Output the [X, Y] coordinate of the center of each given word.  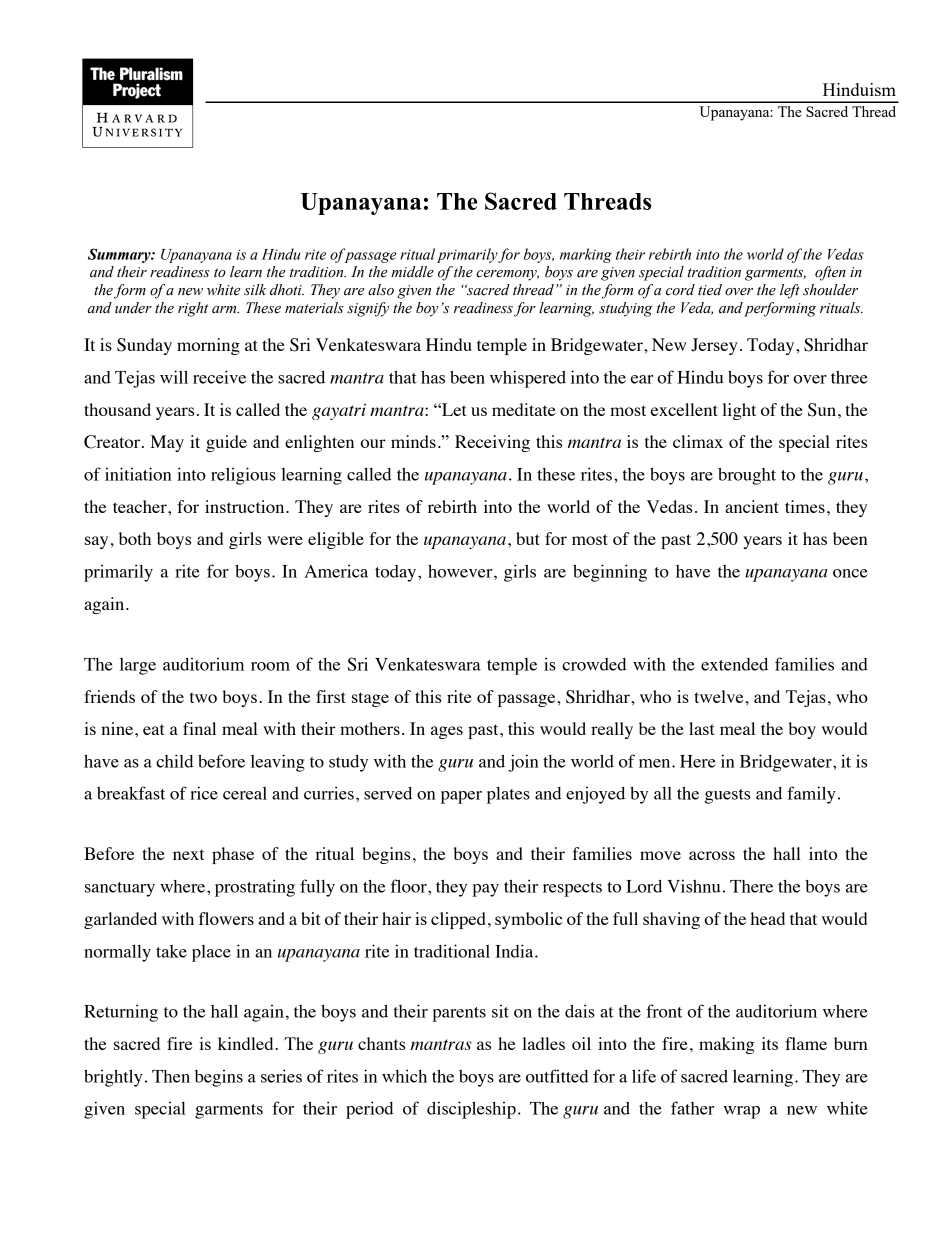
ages [447, 732]
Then [171, 1076]
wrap [742, 1112]
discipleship [471, 1110]
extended [734, 664]
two [203, 697]
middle [412, 272]
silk [255, 290]
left [790, 291]
